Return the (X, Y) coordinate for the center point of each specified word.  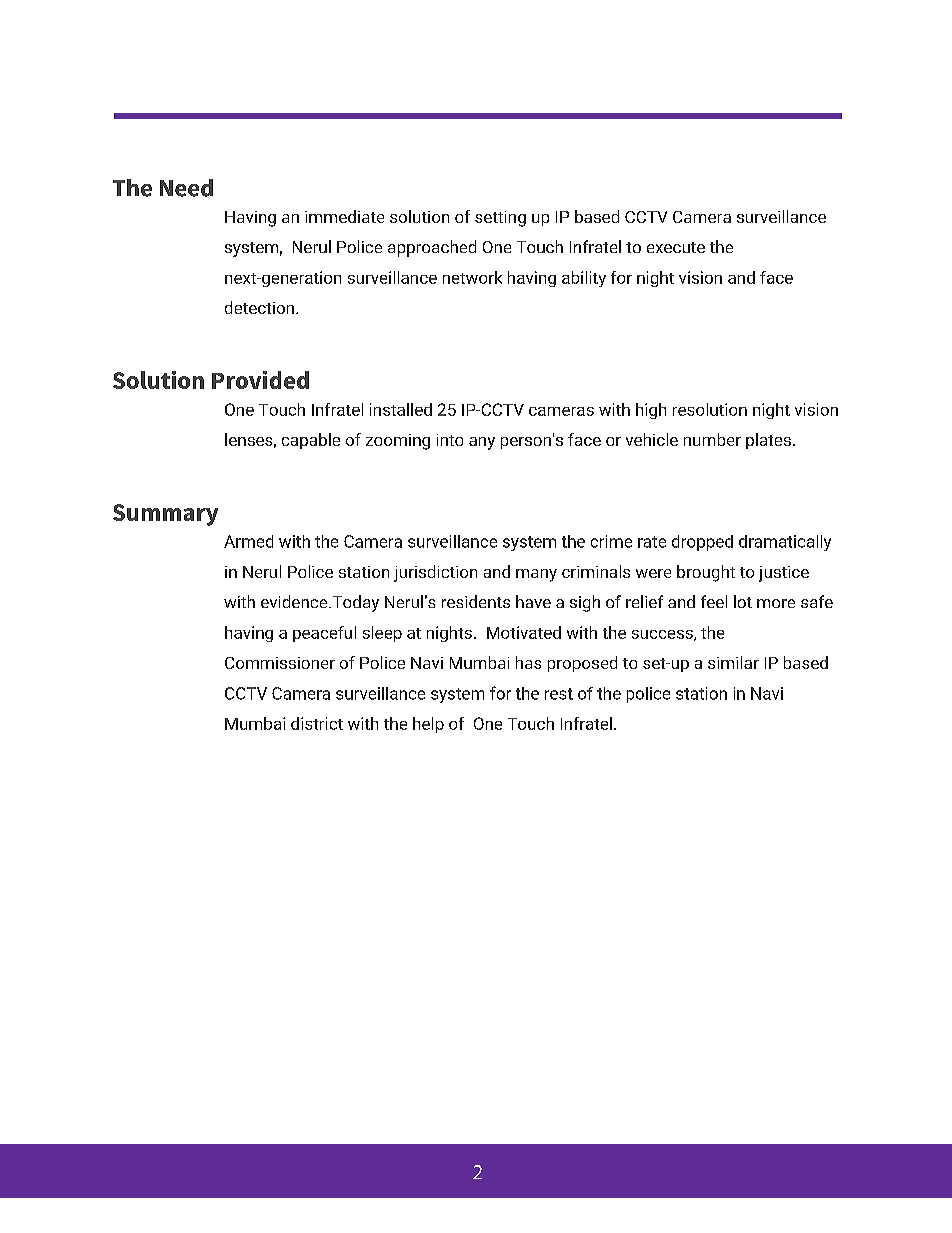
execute (676, 247)
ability (584, 279)
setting (500, 219)
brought (706, 573)
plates (768, 441)
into (450, 440)
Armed (248, 541)
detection (261, 307)
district (317, 723)
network (472, 277)
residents (476, 601)
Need (186, 188)
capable (311, 441)
